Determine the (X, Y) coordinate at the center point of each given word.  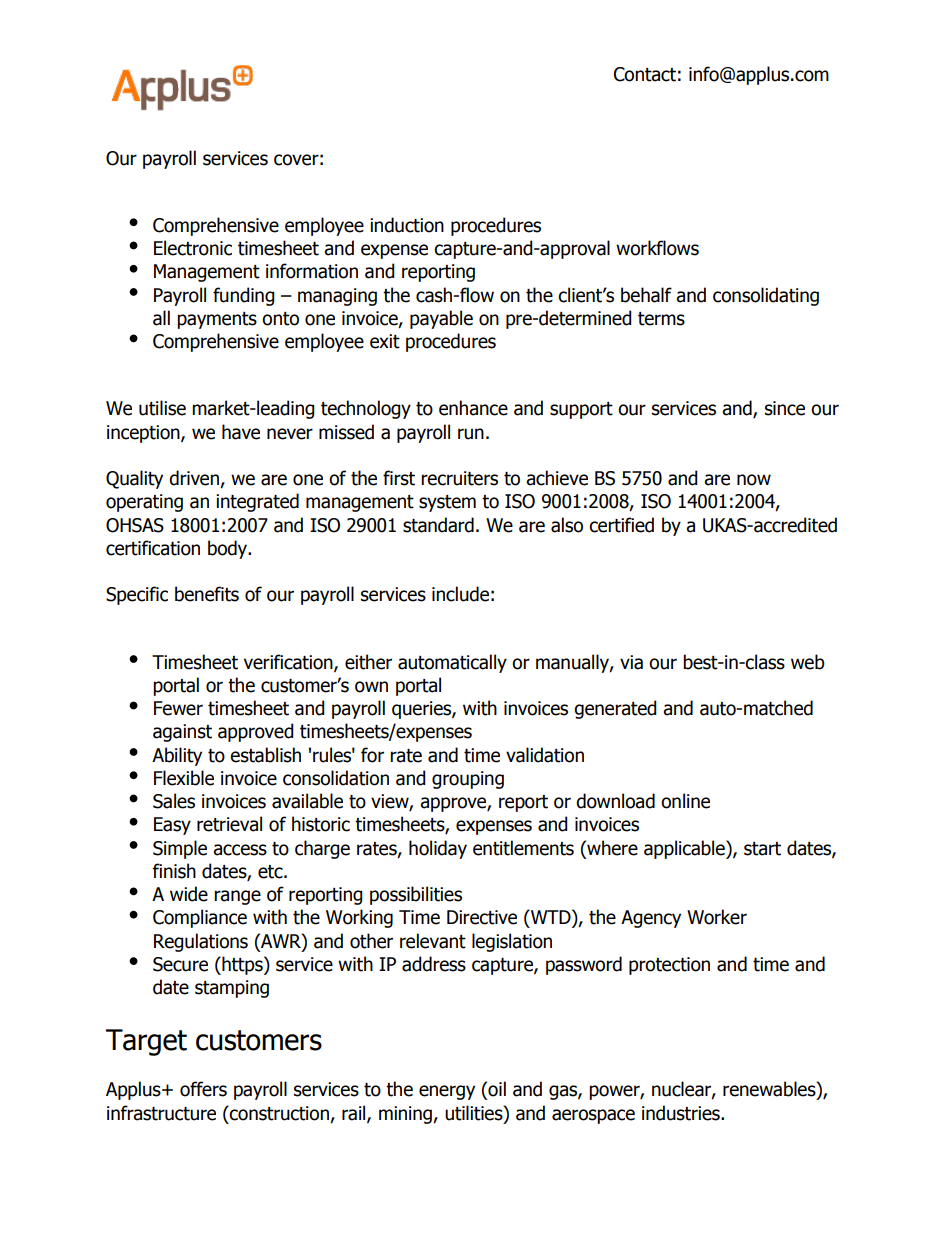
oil (496, 1090)
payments (217, 320)
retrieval (229, 824)
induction (407, 225)
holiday (438, 849)
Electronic (193, 248)
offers (203, 1089)
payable (441, 319)
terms (661, 319)
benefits (207, 594)
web (808, 662)
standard (438, 525)
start (762, 849)
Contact (645, 74)
